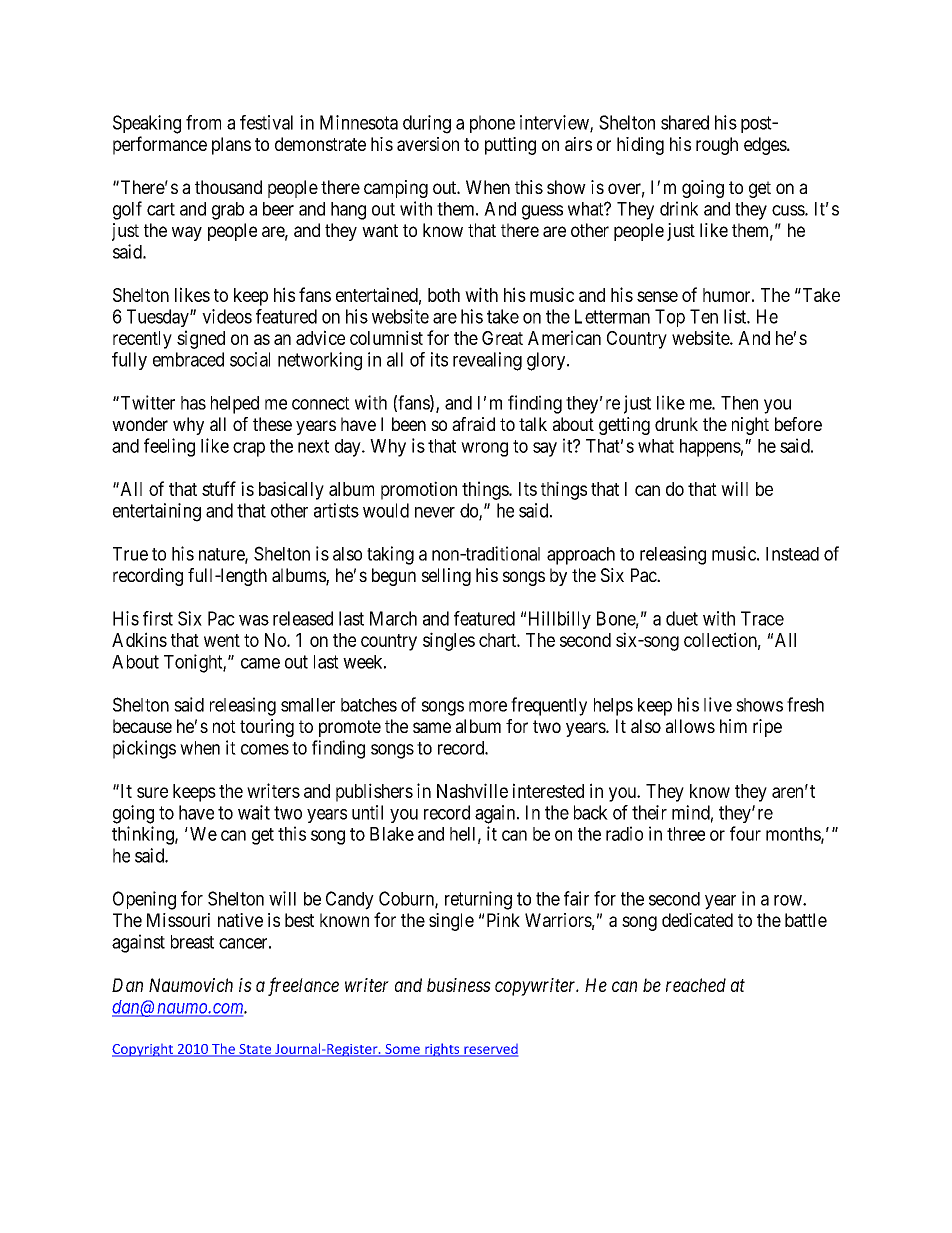 The width and height of the image is (952, 1233). I want to click on revealing, so click(487, 361).
